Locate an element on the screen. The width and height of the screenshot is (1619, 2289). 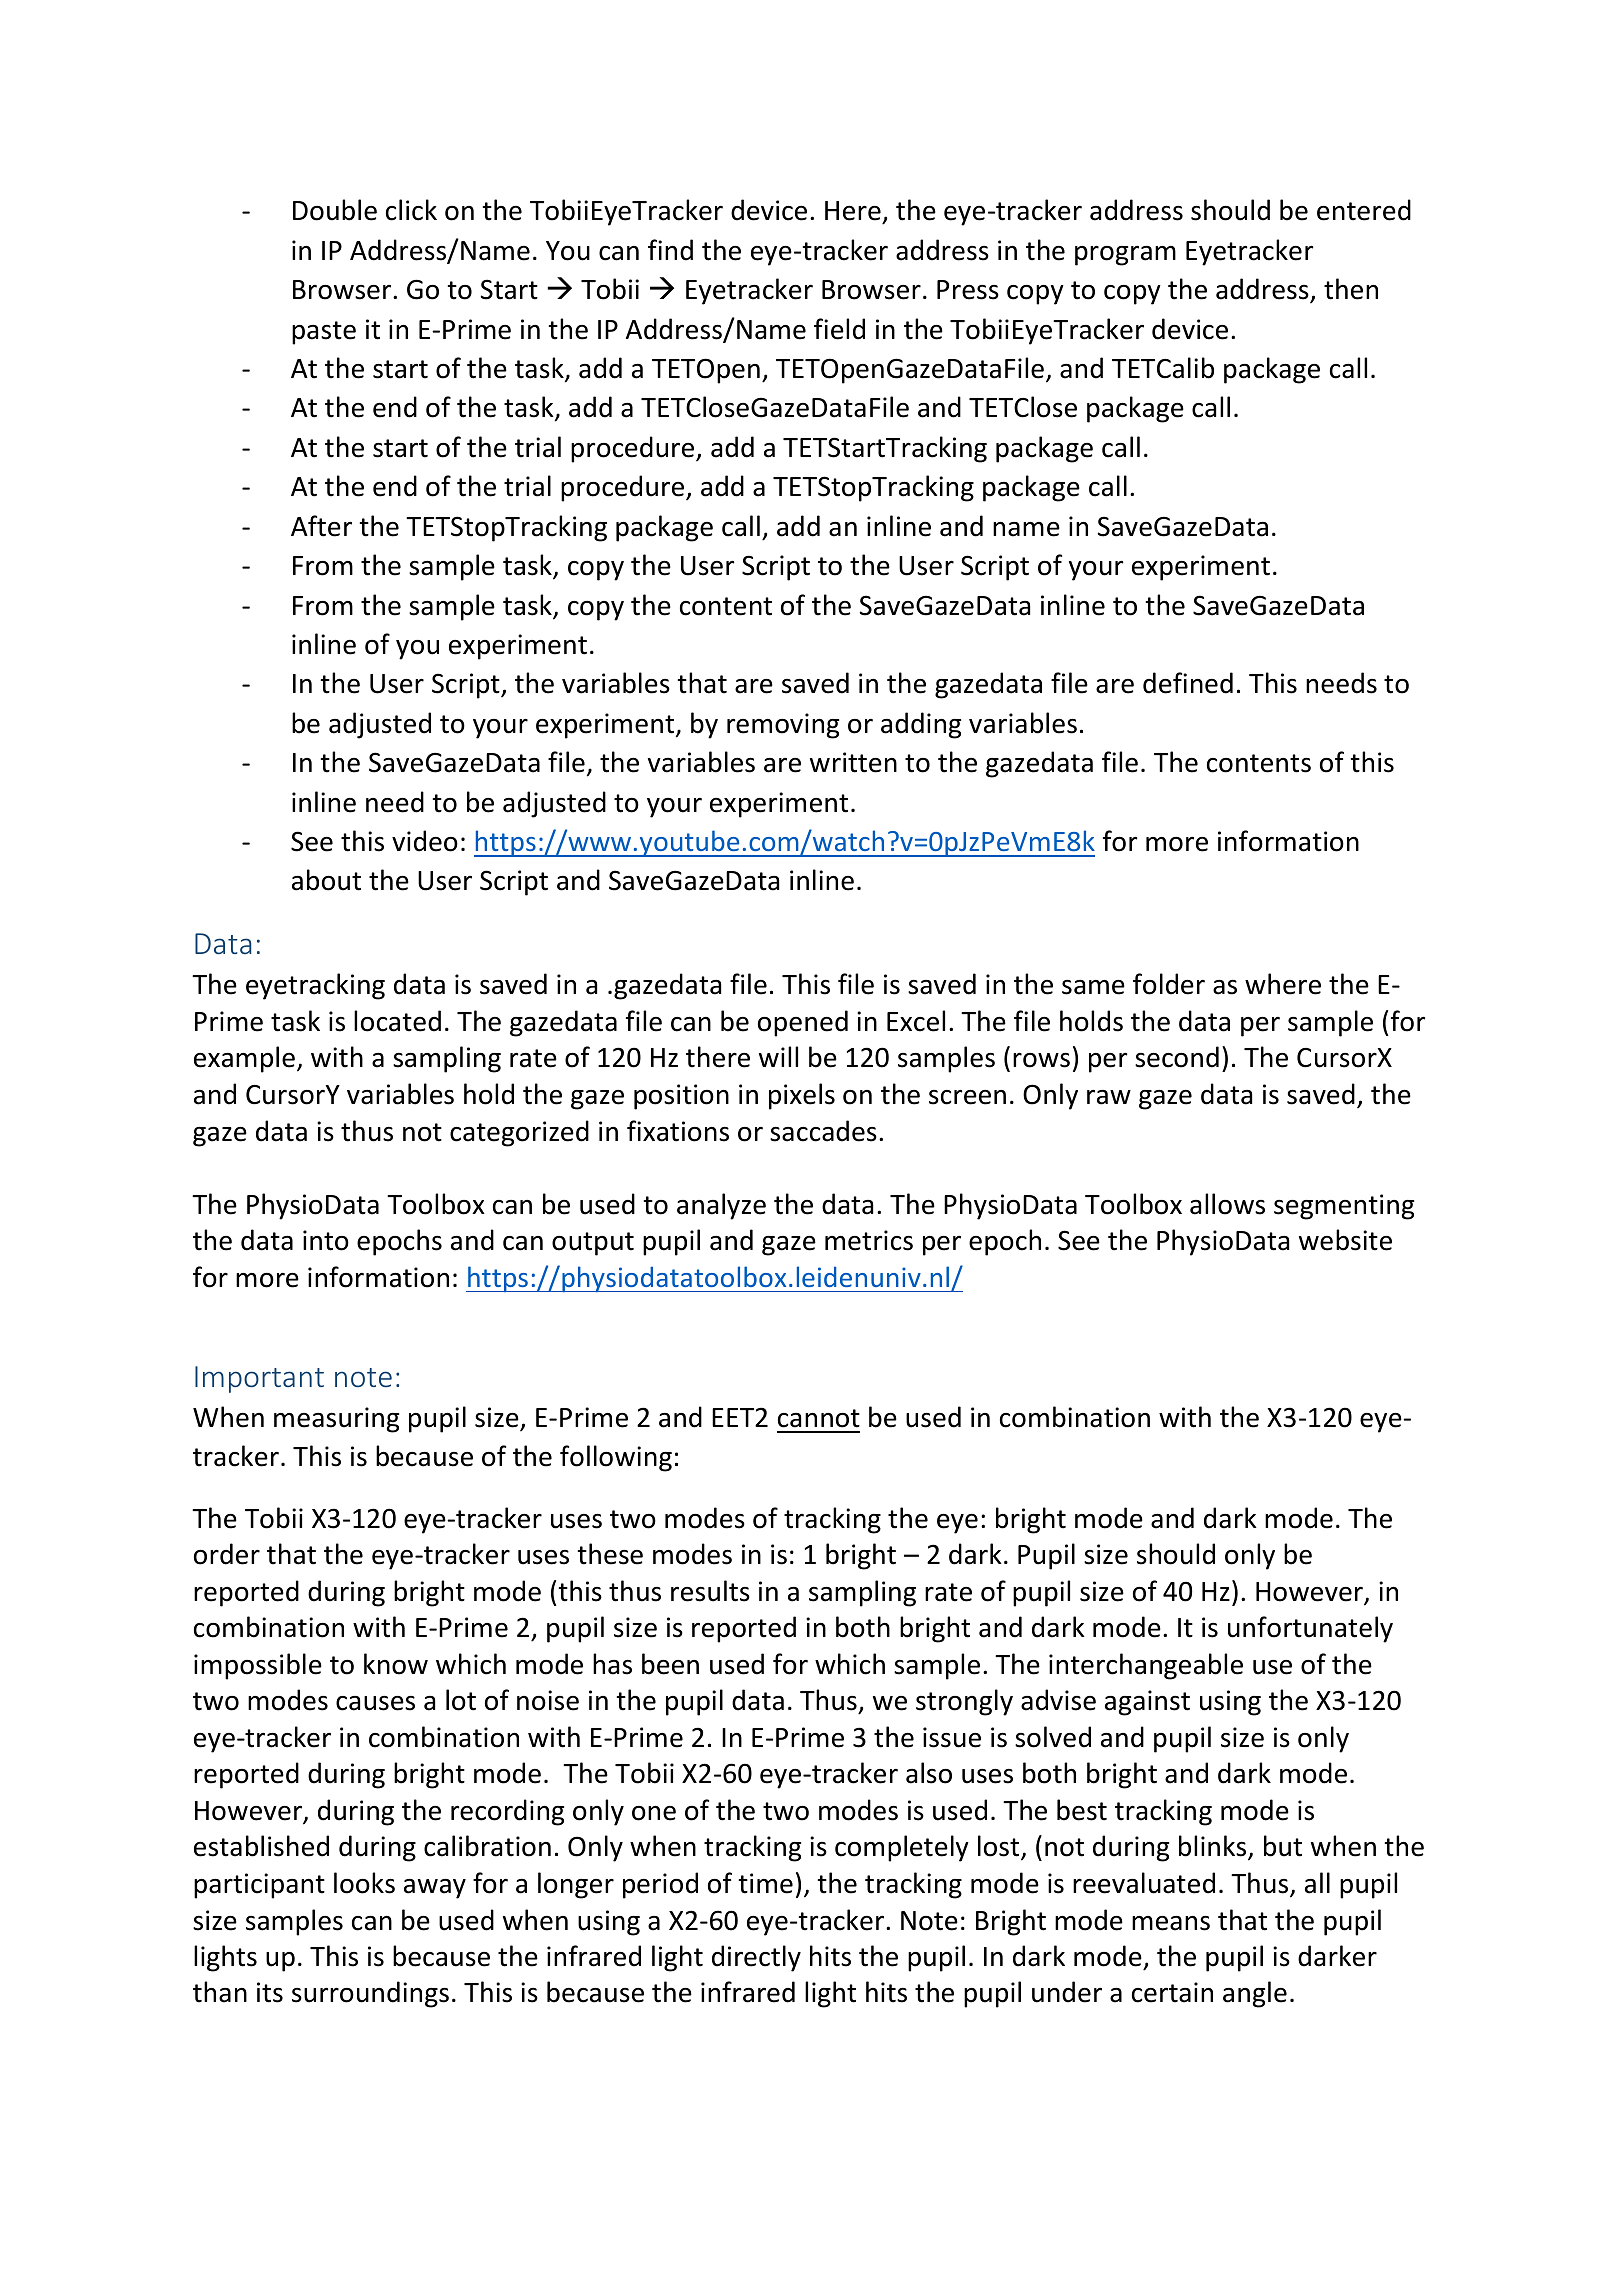
Double is located at coordinates (335, 210).
